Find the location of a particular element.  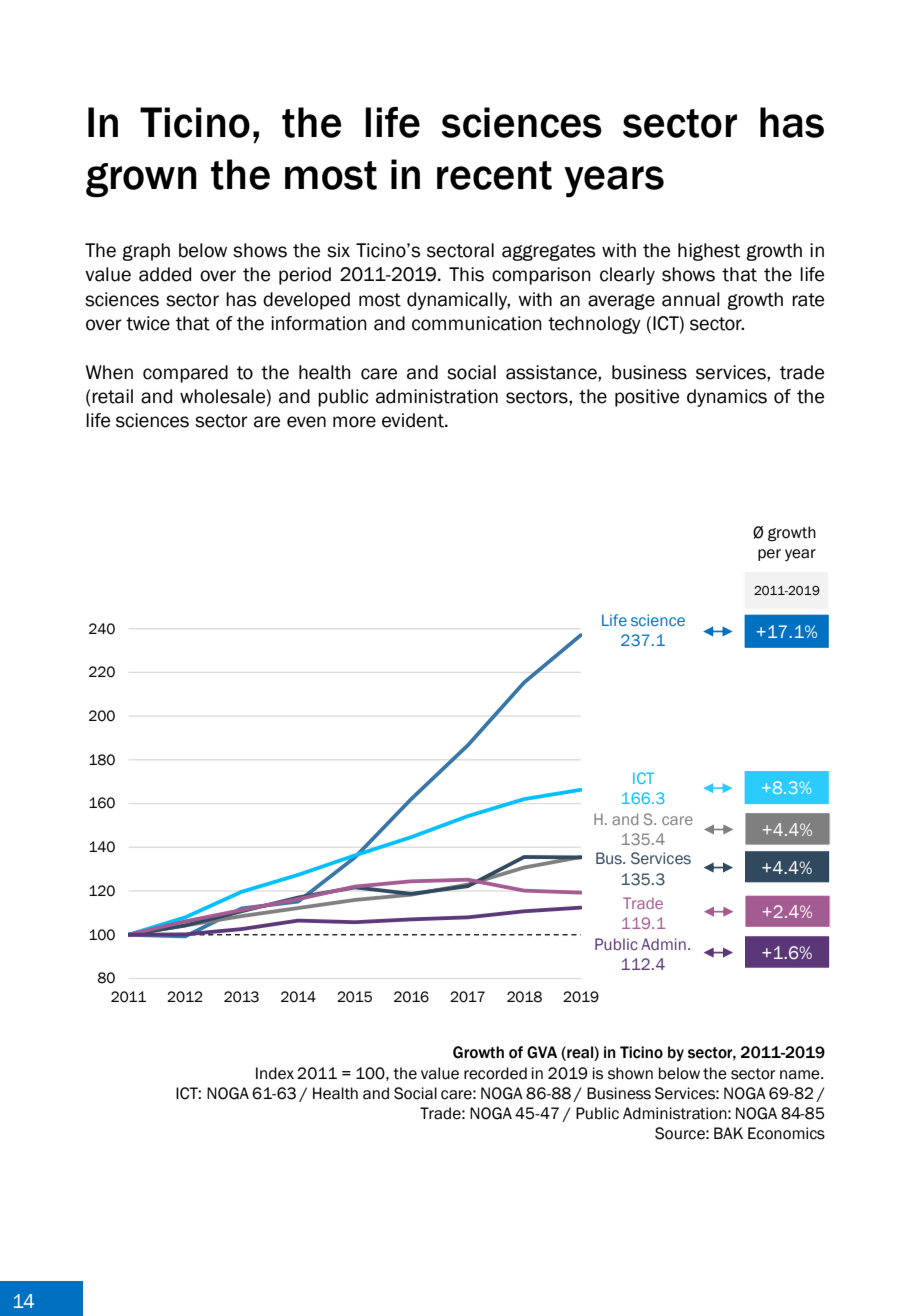

communication is located at coordinates (477, 323).
